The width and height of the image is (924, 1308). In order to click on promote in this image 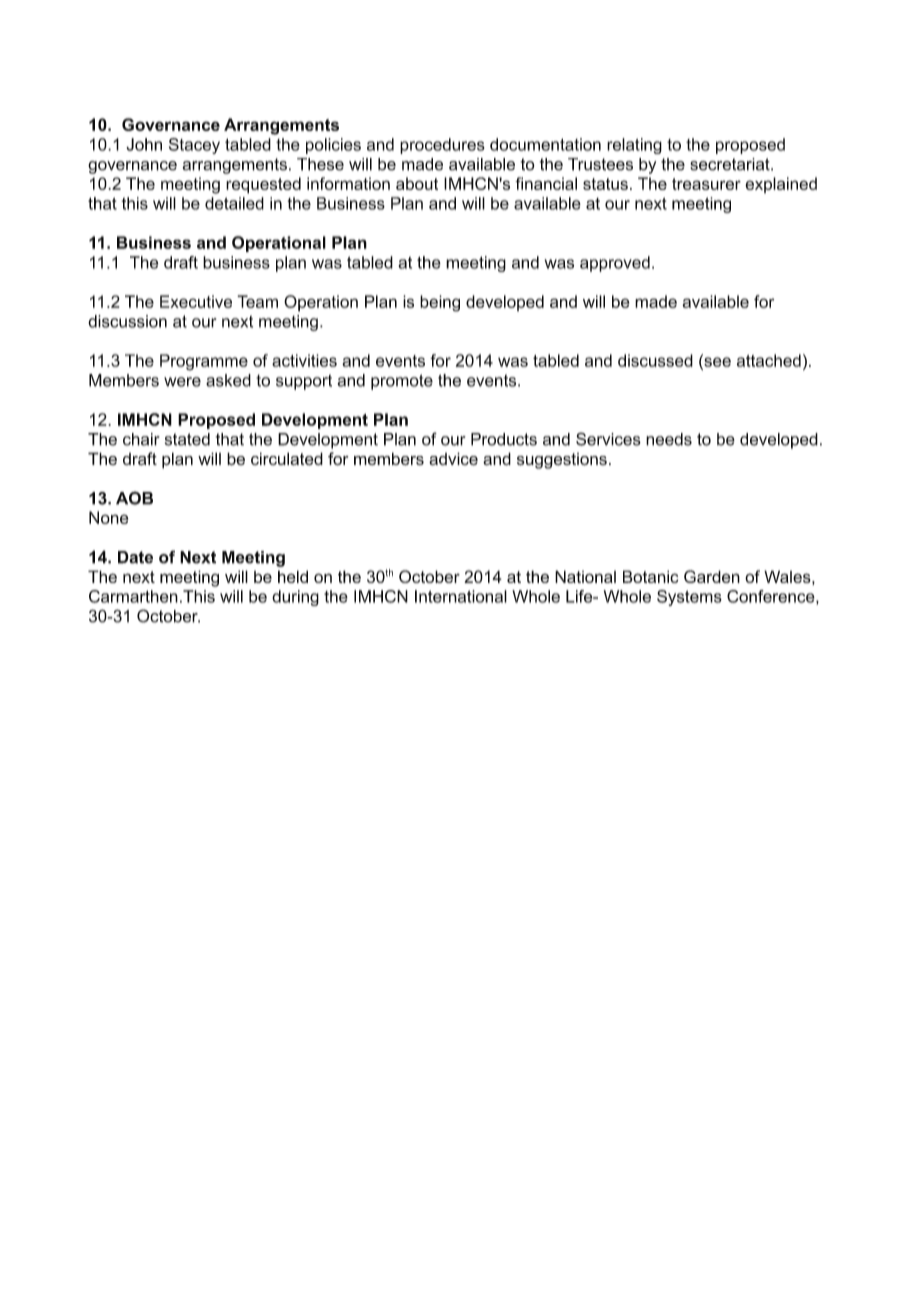, I will do `click(402, 382)`.
